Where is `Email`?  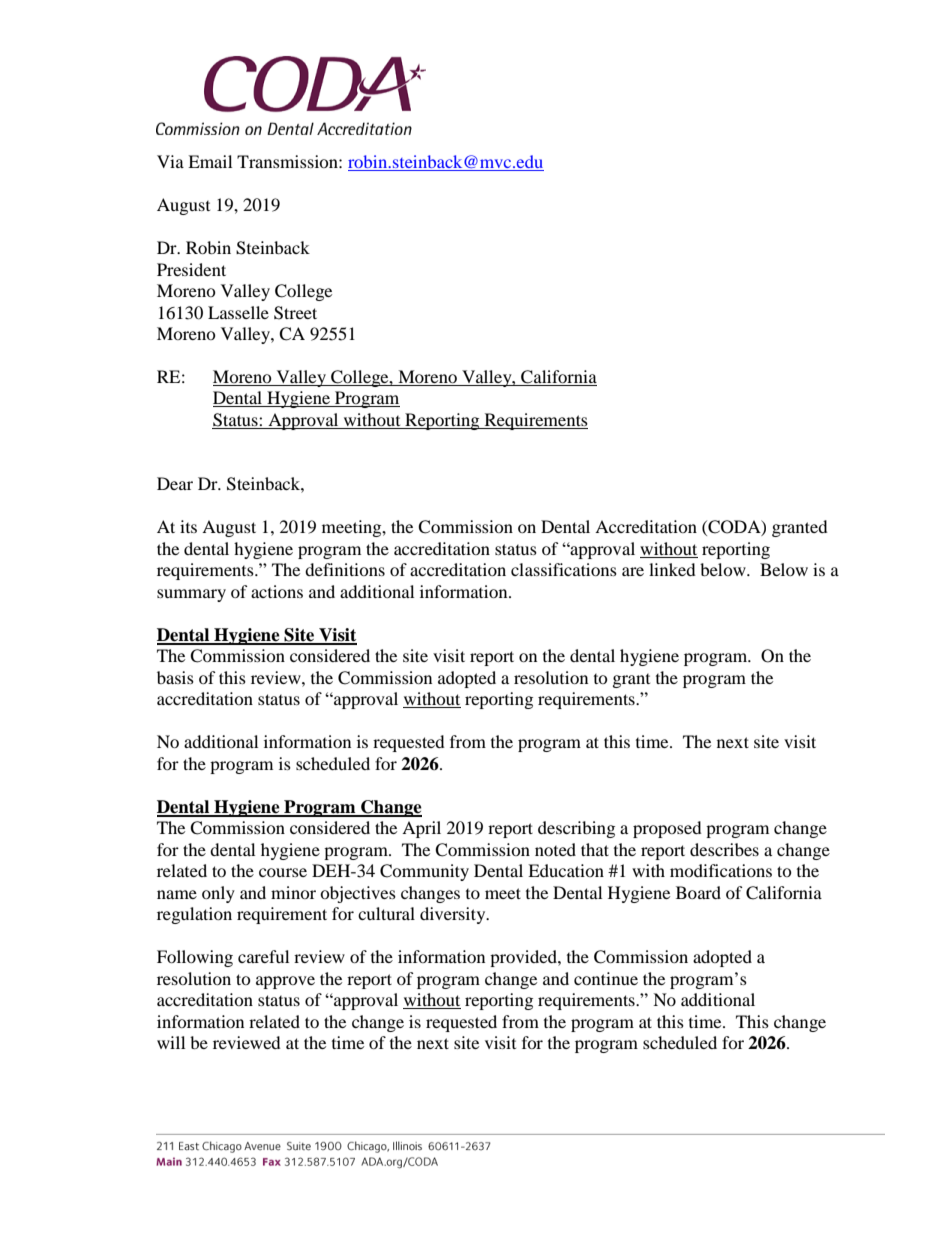 Email is located at coordinates (210, 161).
